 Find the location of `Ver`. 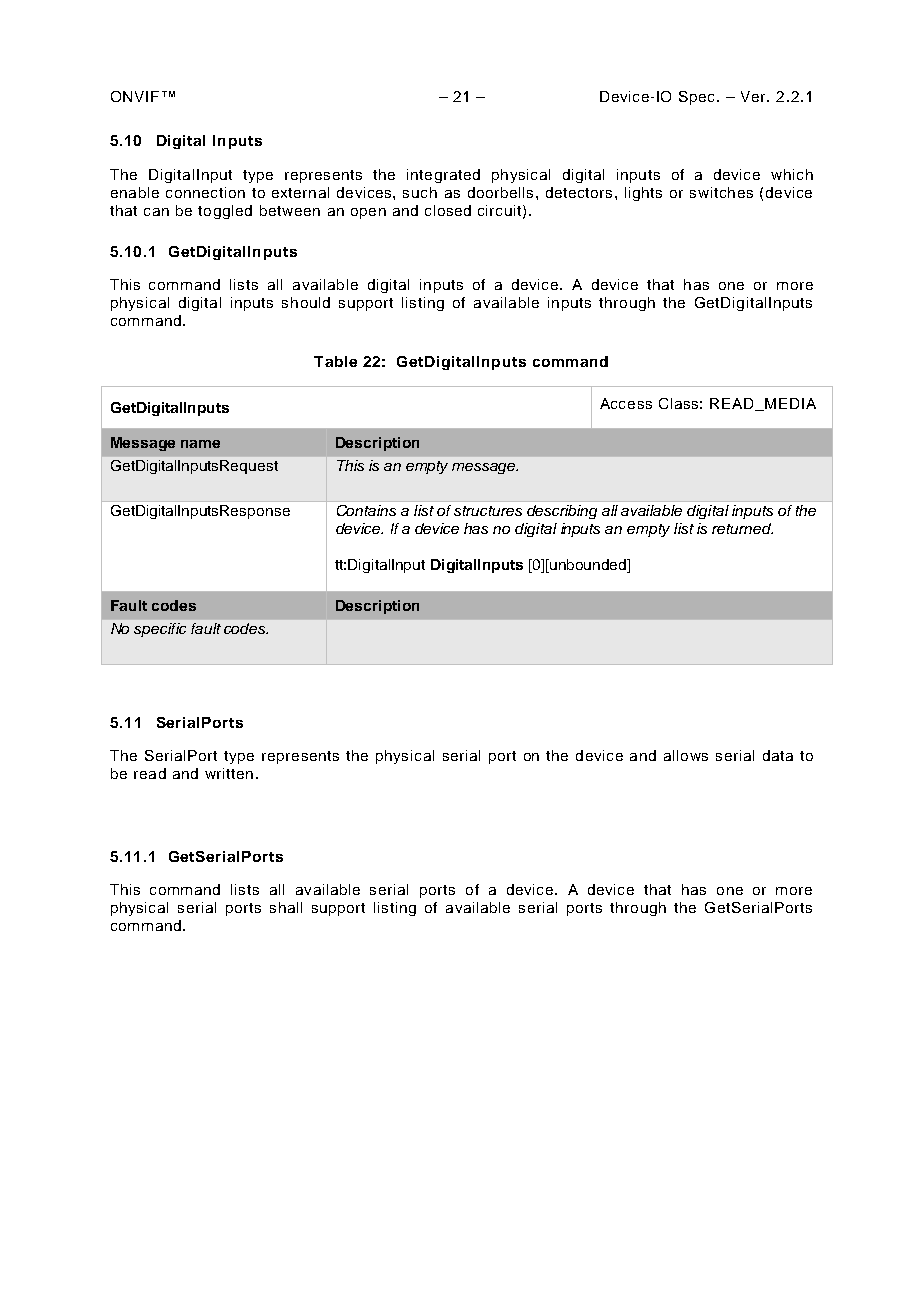

Ver is located at coordinates (754, 96).
